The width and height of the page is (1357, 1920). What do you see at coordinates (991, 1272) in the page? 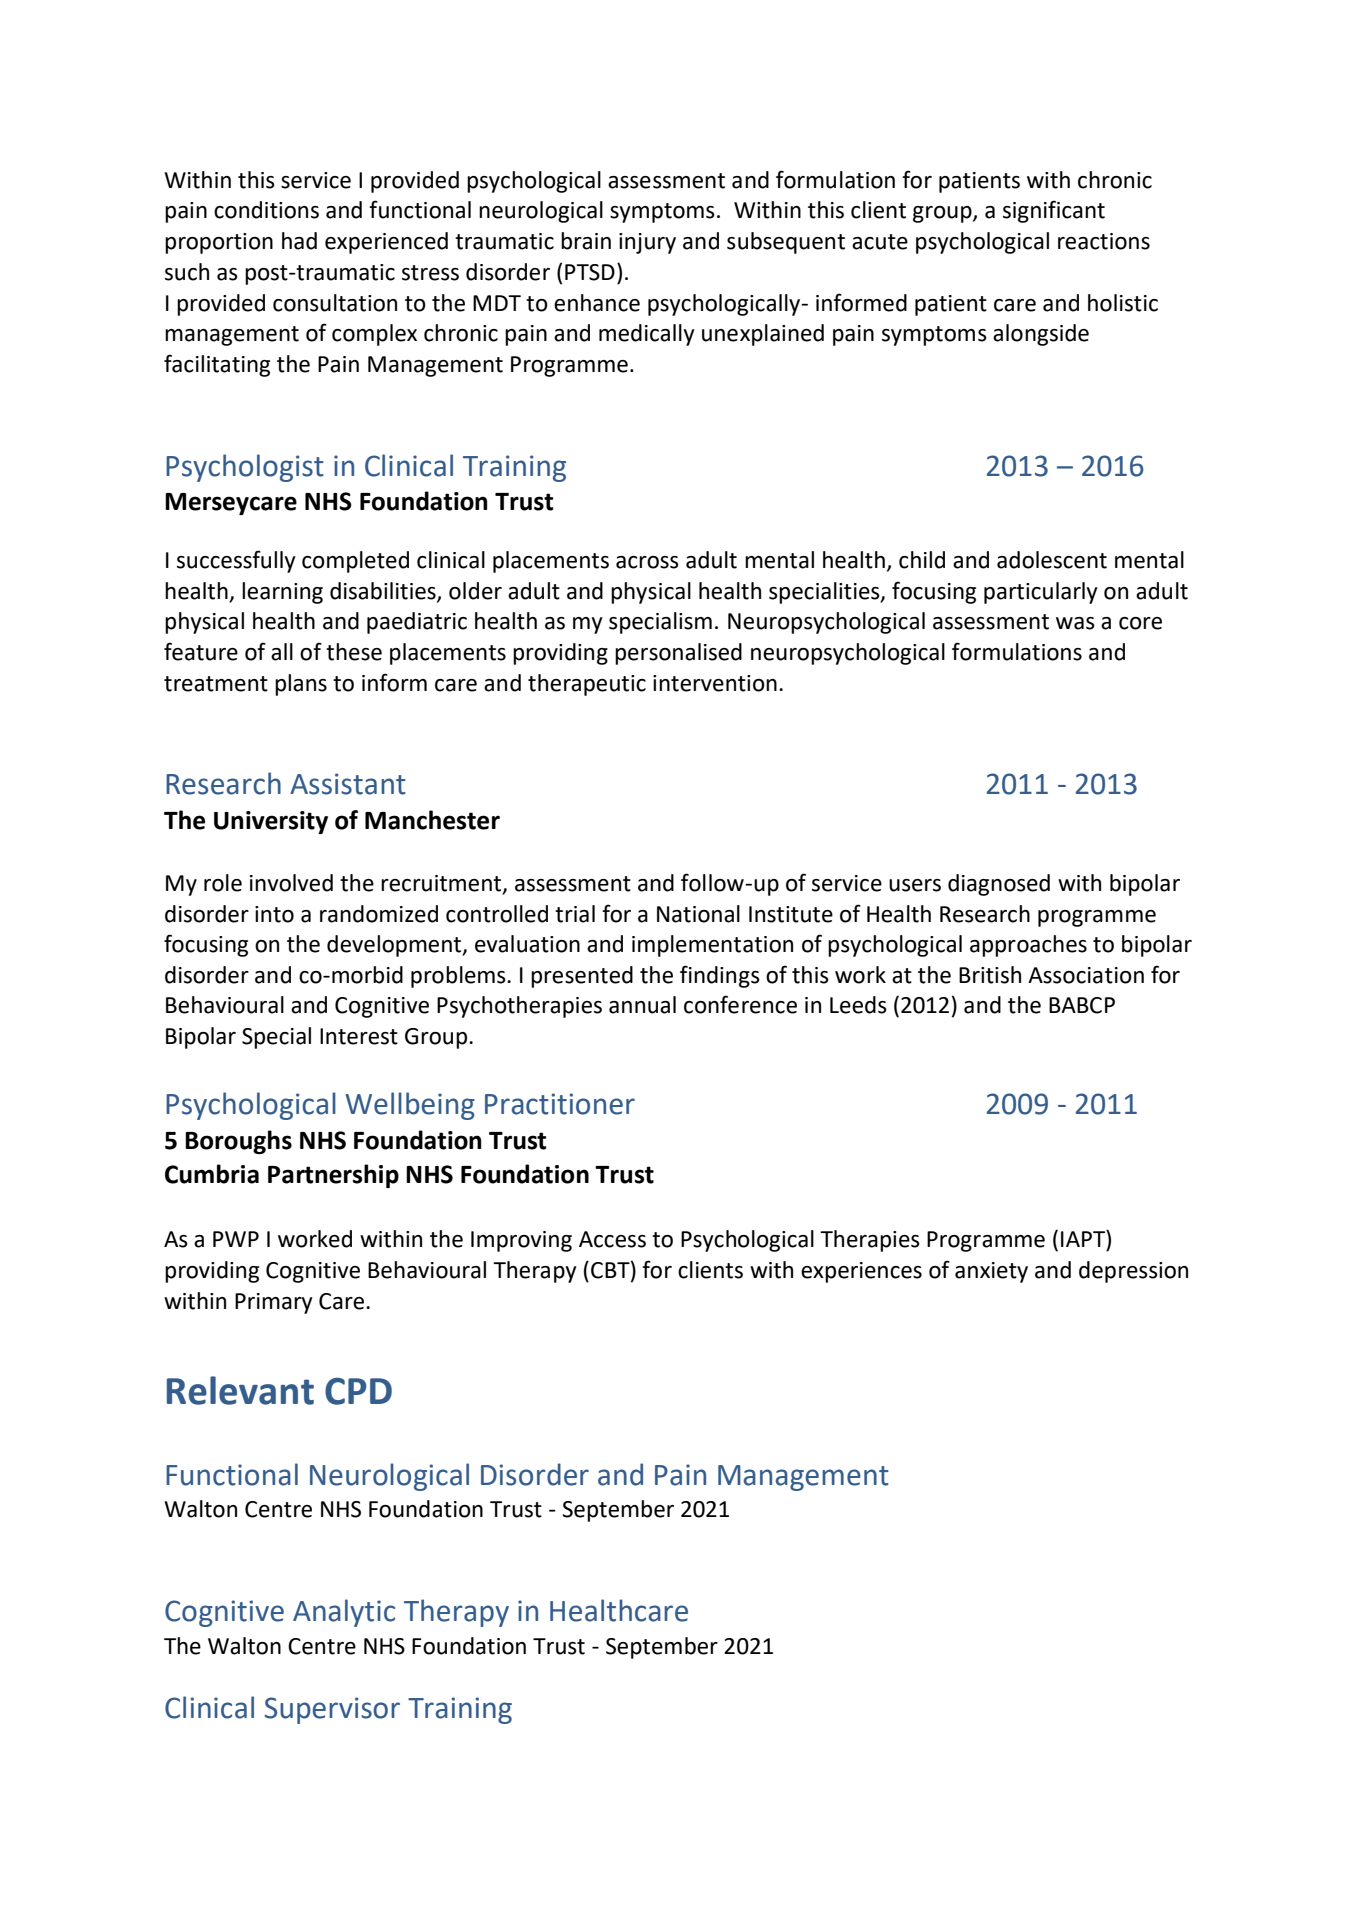
I see `anxiety` at bounding box center [991, 1272].
